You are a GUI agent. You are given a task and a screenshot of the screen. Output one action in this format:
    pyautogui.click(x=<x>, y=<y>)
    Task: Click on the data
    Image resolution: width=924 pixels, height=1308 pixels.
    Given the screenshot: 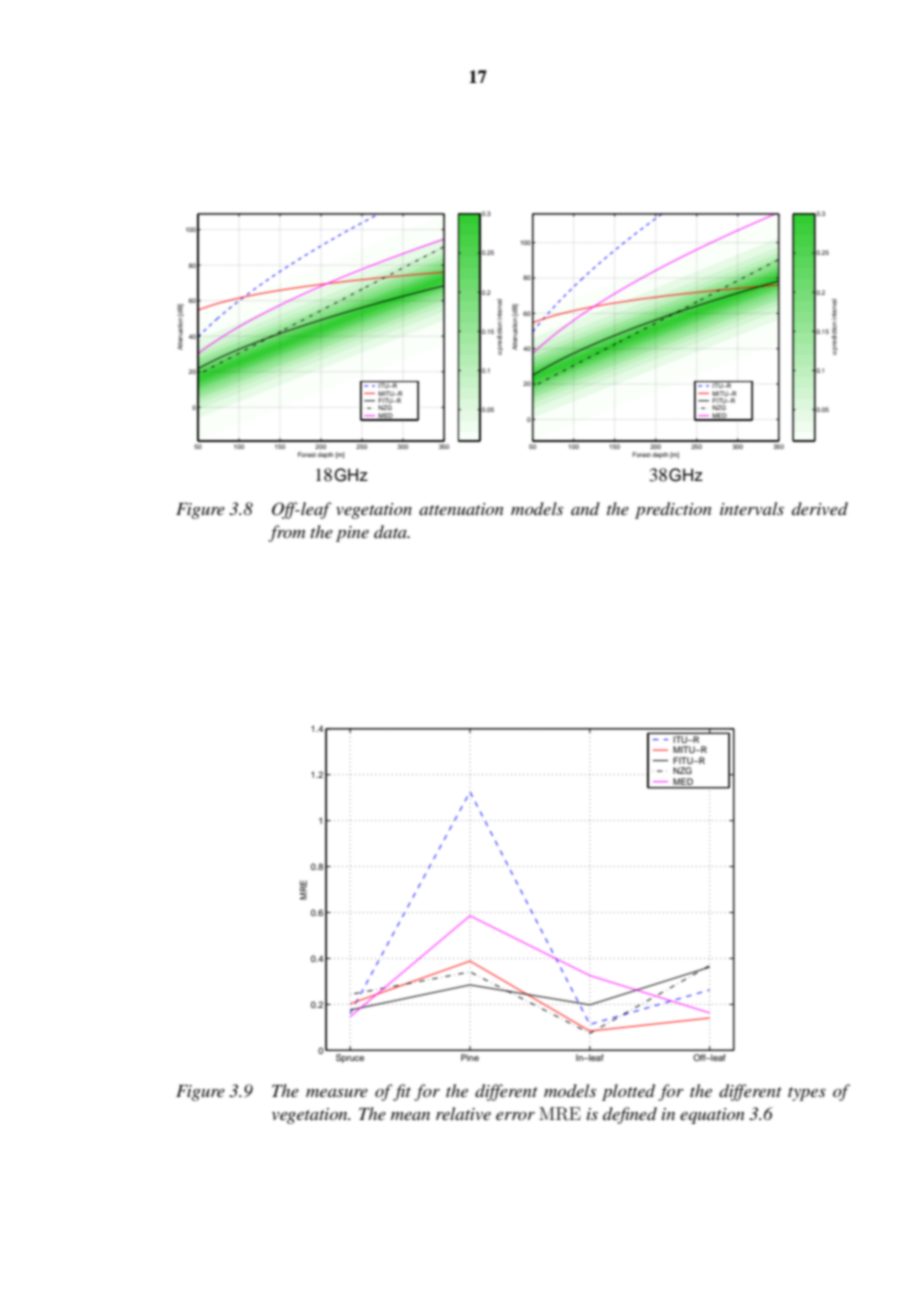 What is the action you would take?
    pyautogui.click(x=391, y=531)
